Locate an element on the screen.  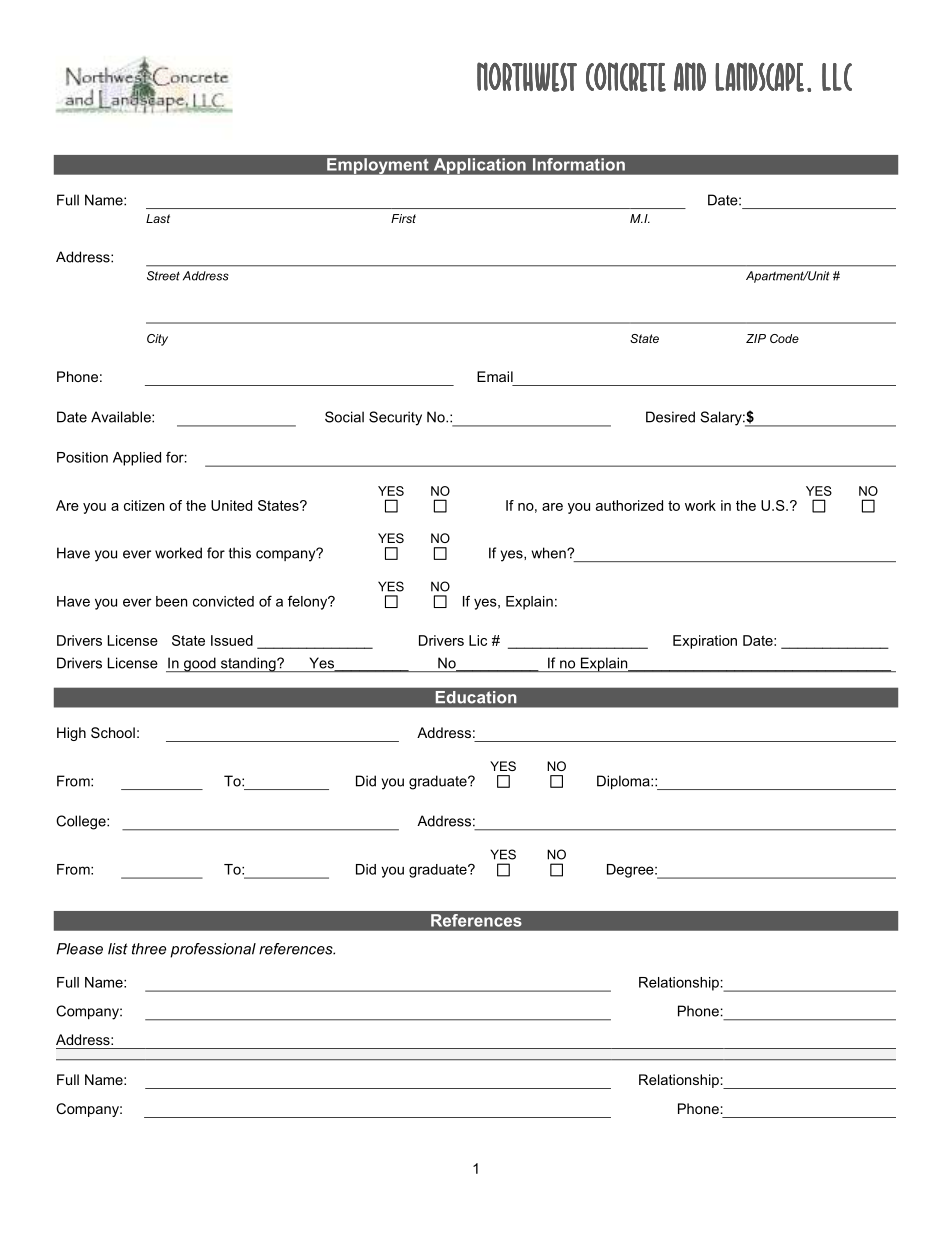
Northwest is located at coordinates (527, 77).
